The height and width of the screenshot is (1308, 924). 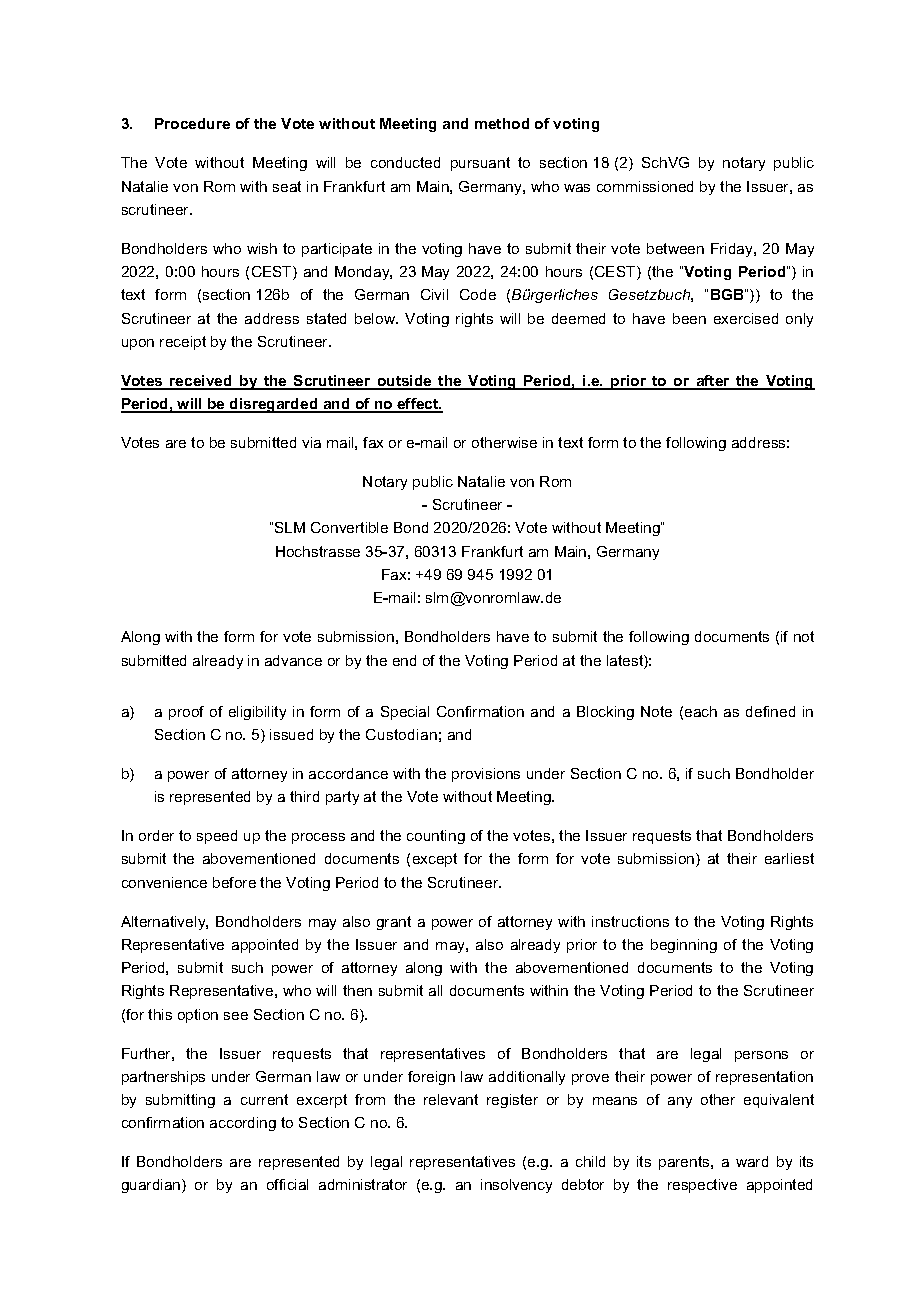 What do you see at coordinates (311, 442) in the screenshot?
I see `via` at bounding box center [311, 442].
